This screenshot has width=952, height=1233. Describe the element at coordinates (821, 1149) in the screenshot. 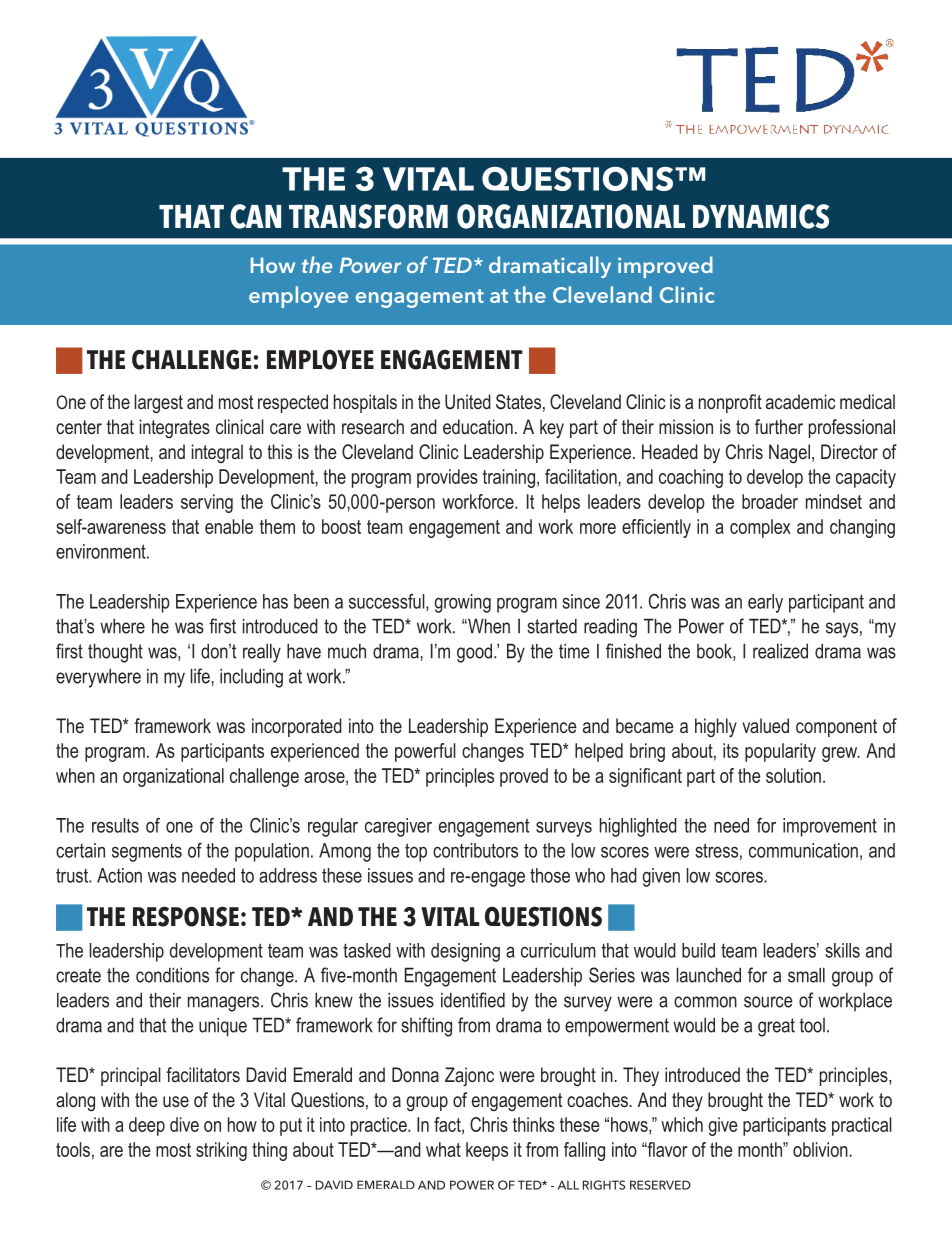

I see `oblivion` at that location.
